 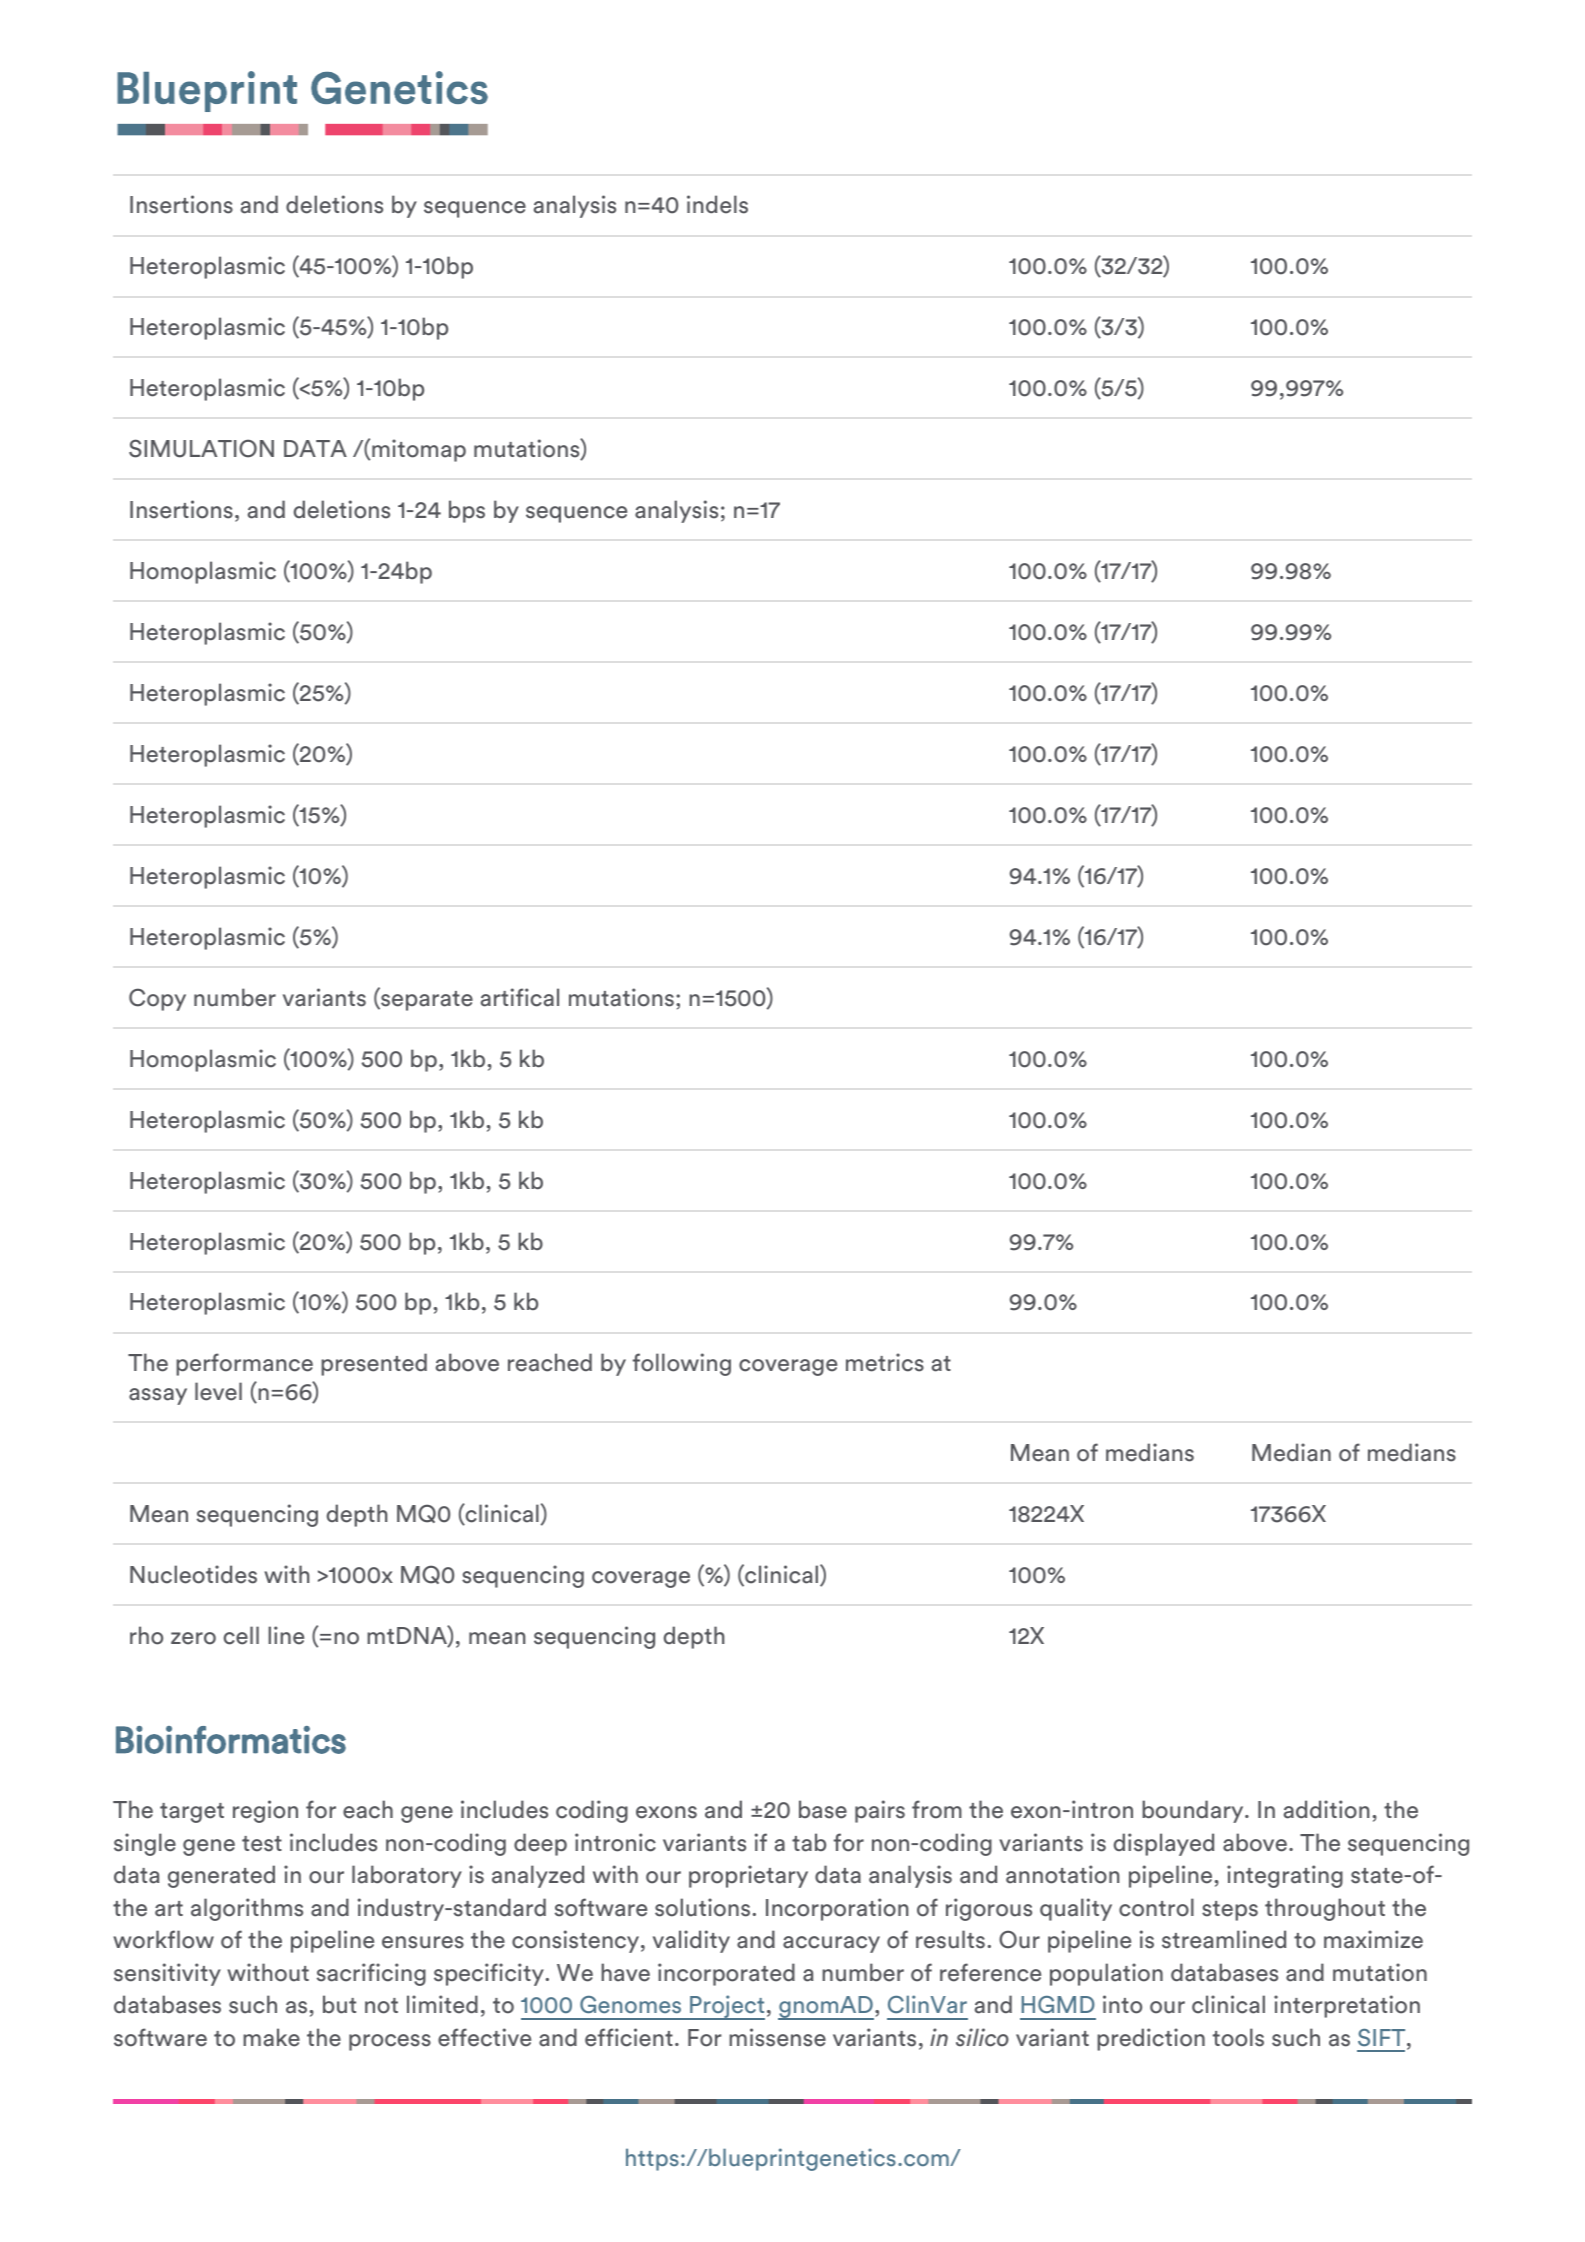 What do you see at coordinates (682, 1364) in the page?
I see `following` at bounding box center [682, 1364].
